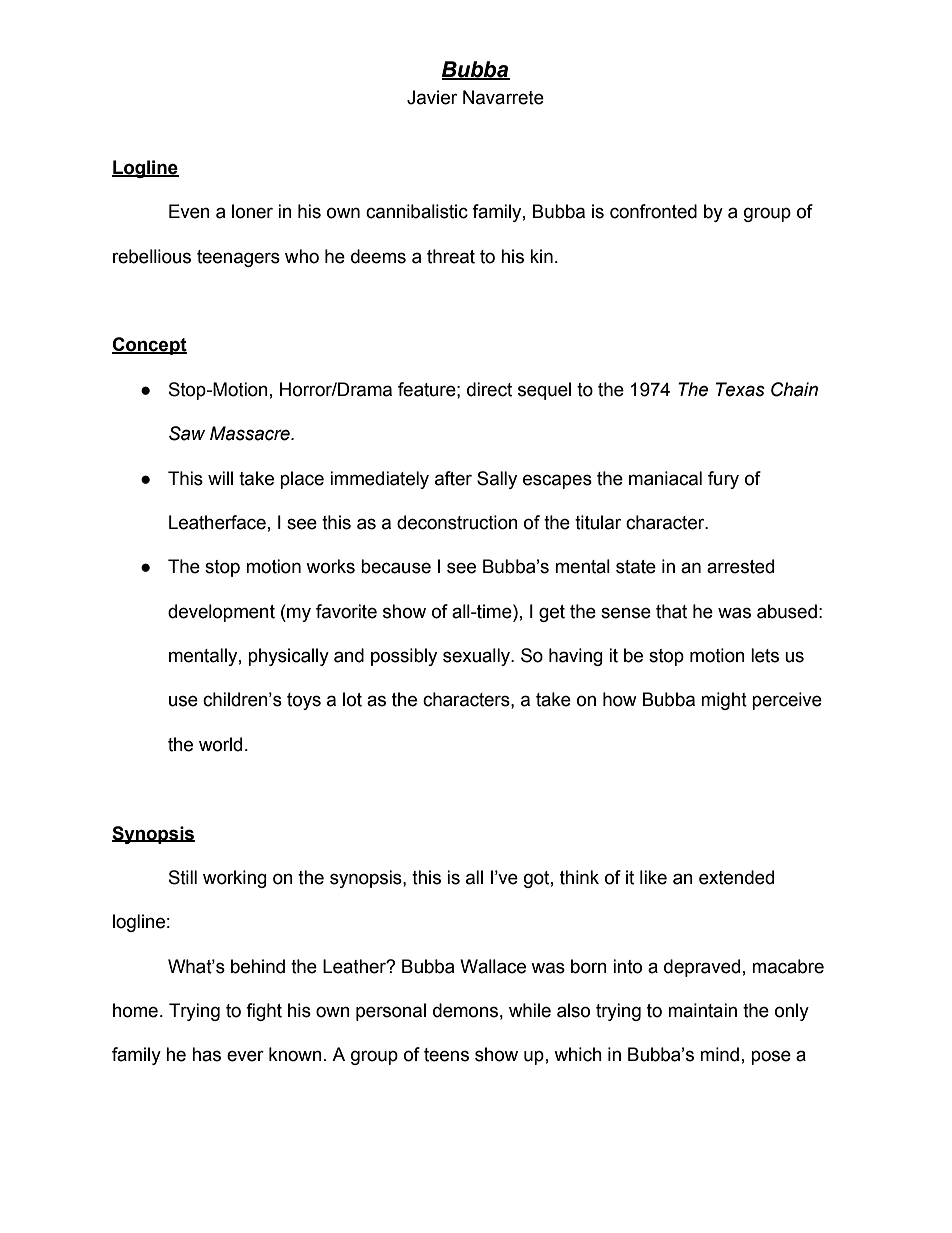 The width and height of the page is (952, 1233). I want to click on arrested, so click(740, 566).
